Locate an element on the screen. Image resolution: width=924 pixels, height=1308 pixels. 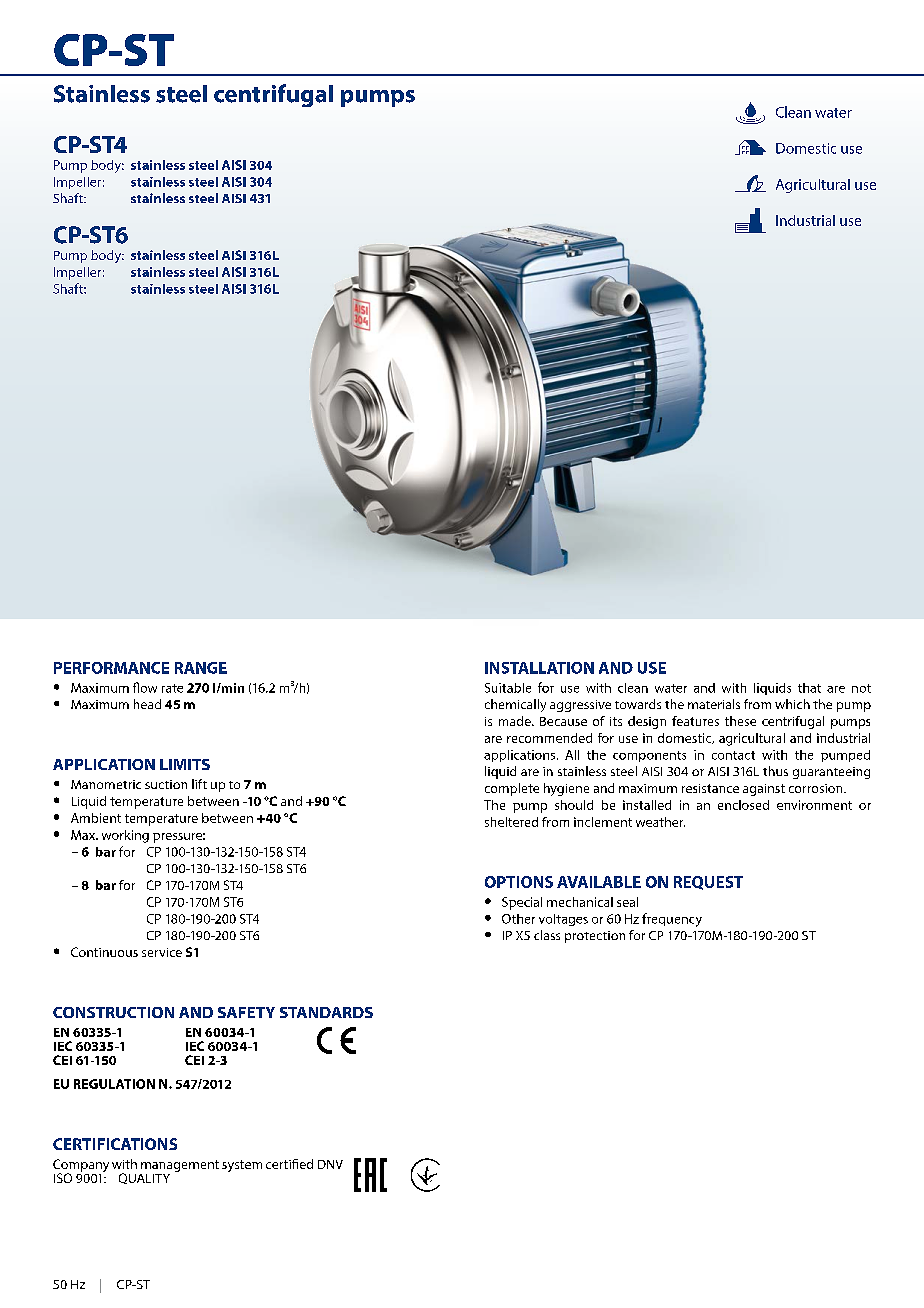
certified is located at coordinates (289, 1164).
